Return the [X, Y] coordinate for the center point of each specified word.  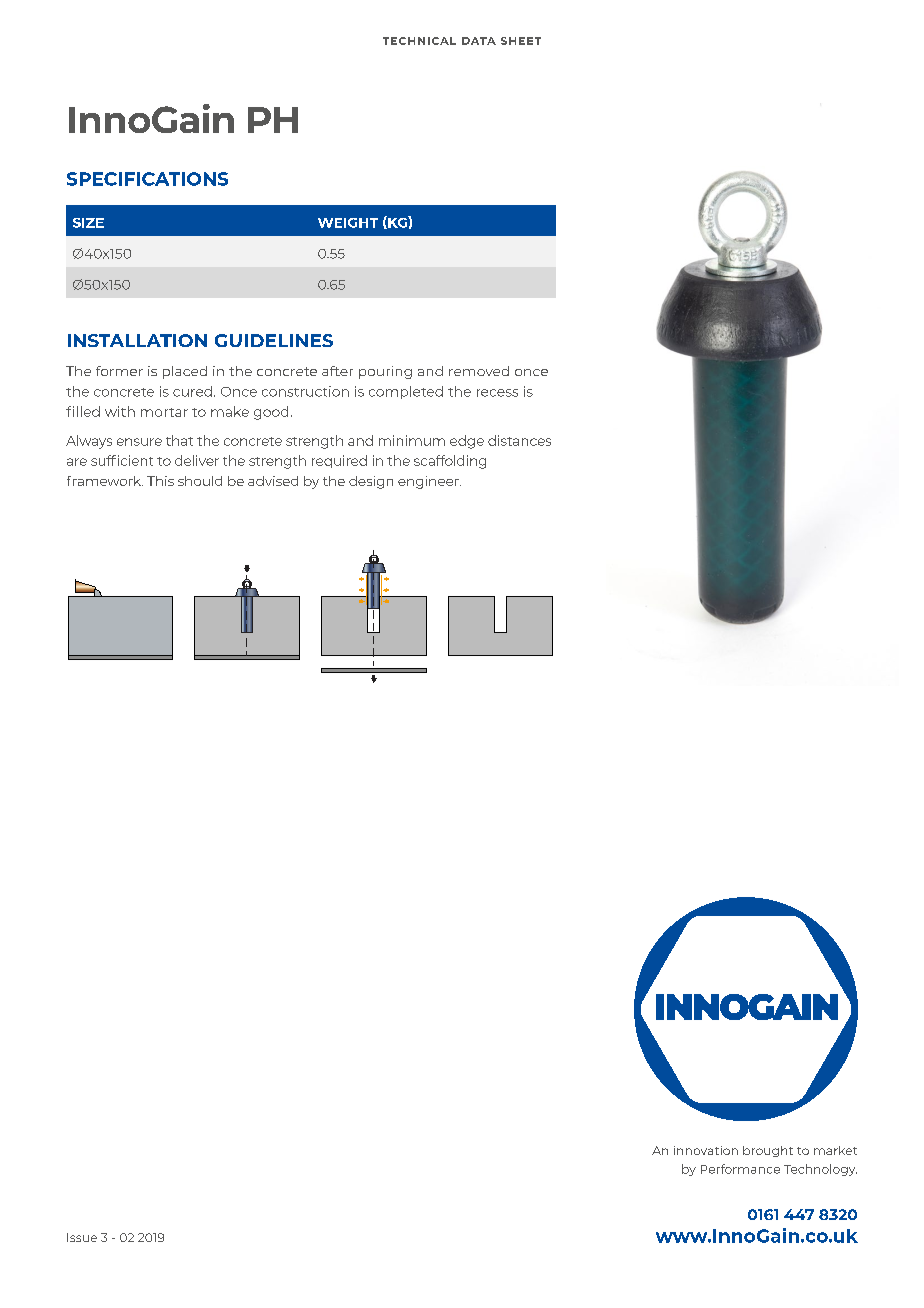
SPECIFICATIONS [147, 179]
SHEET [521, 41]
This [160, 481]
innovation [706, 1150]
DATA [479, 41]
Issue [82, 1237]
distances [519, 440]
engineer [429, 482]
